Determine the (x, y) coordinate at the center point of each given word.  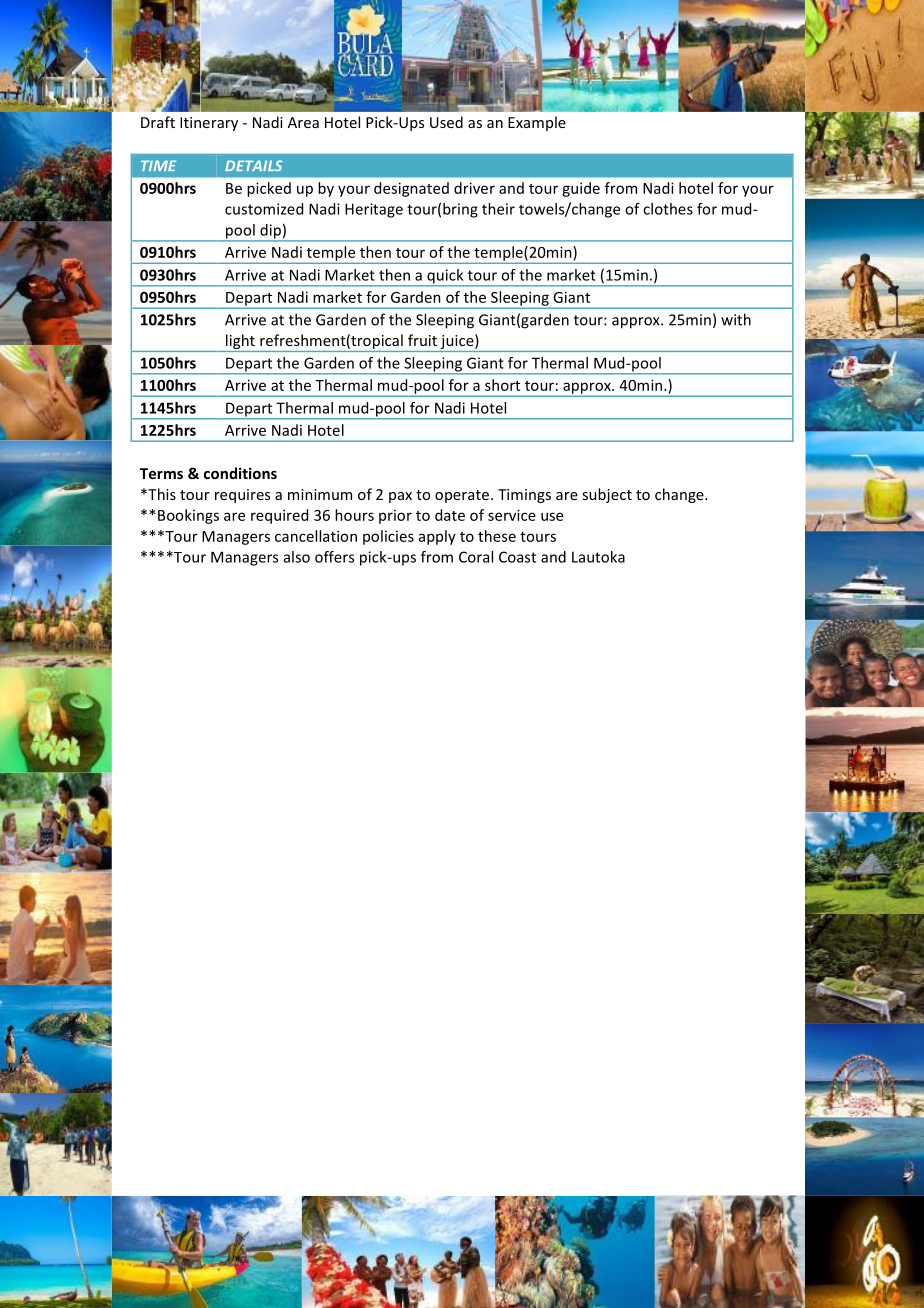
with (736, 319)
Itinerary (209, 124)
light (240, 343)
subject (607, 495)
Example (537, 123)
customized (264, 209)
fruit (422, 340)
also (297, 557)
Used (446, 122)
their (498, 209)
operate (462, 496)
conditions (240, 473)
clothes (668, 209)
